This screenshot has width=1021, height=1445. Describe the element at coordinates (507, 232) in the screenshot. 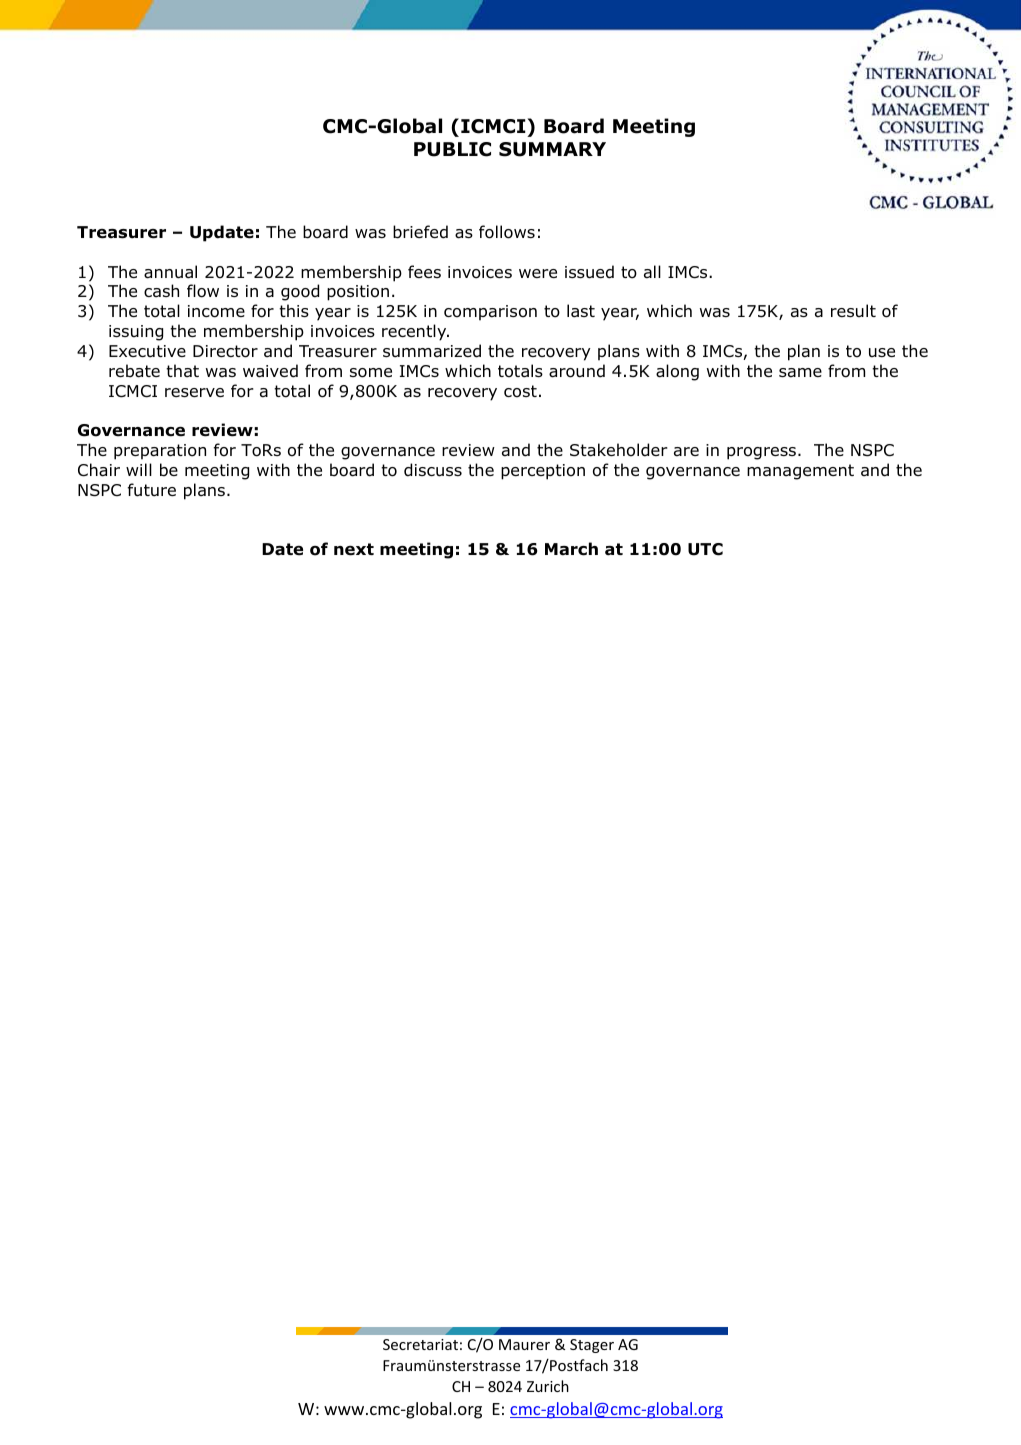

I see `follows` at that location.
